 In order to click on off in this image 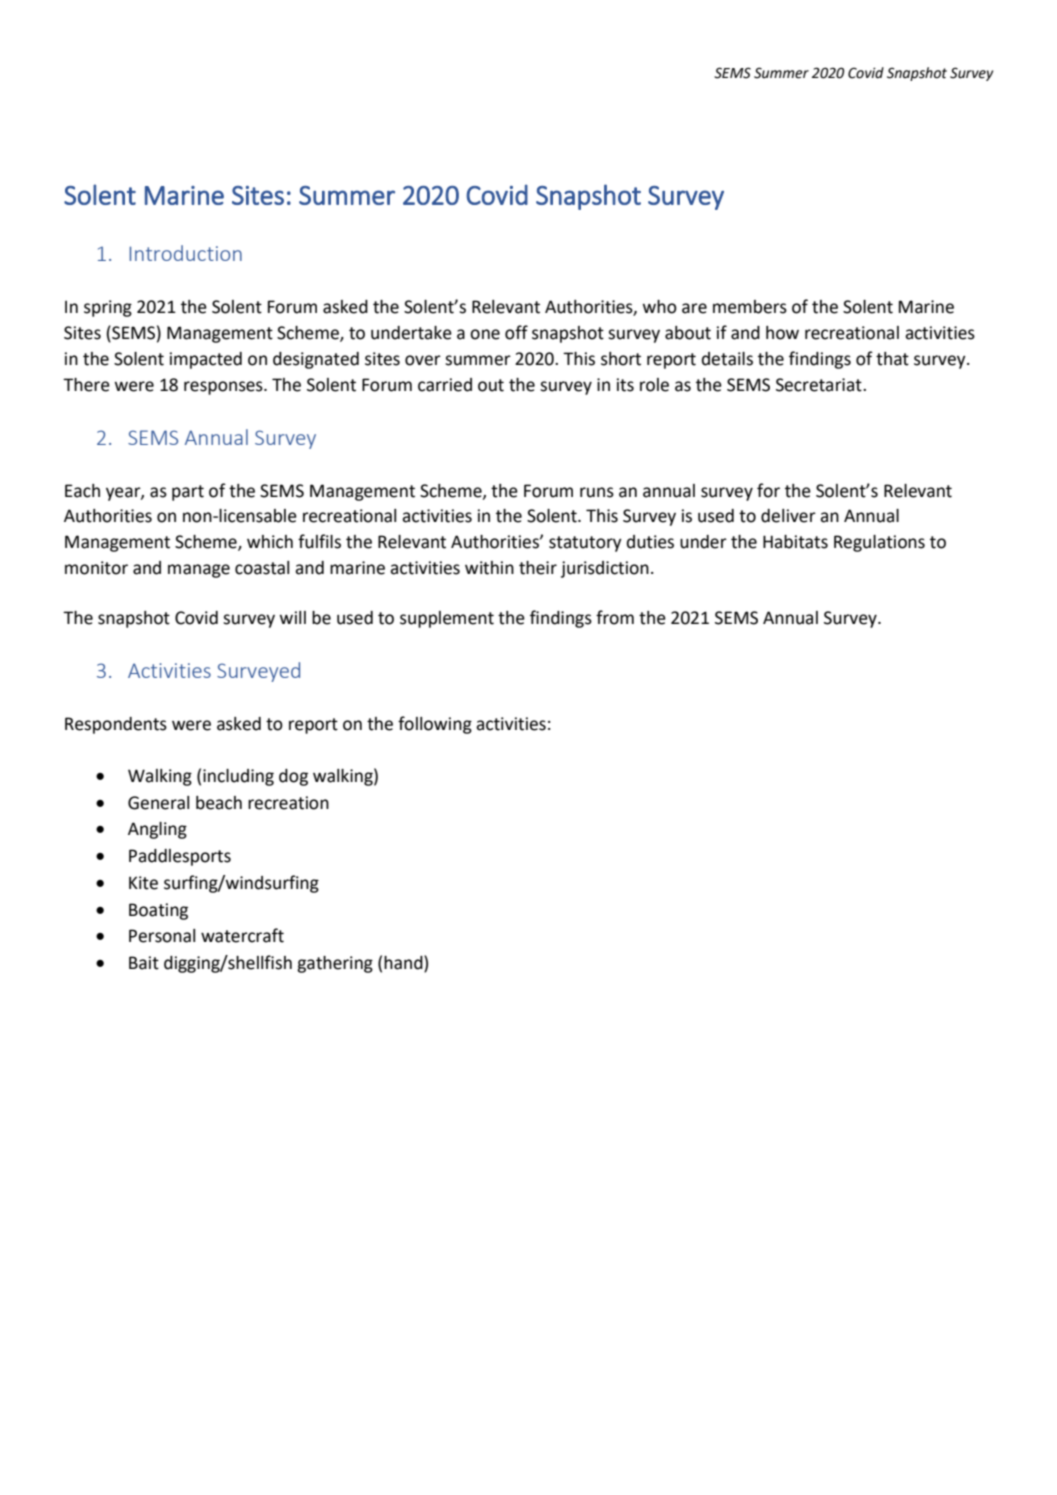, I will do `click(516, 332)`.
